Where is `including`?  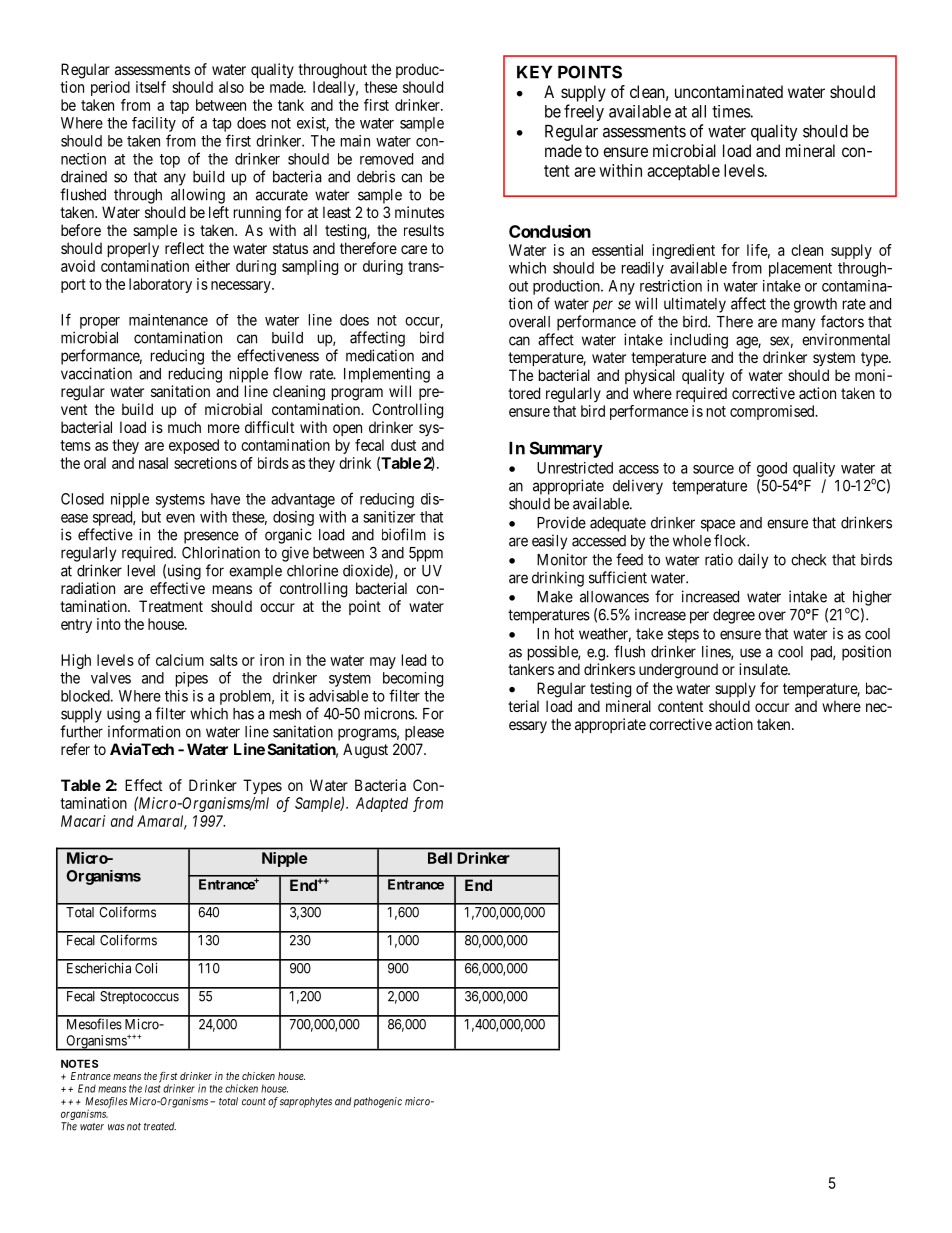 including is located at coordinates (699, 341).
